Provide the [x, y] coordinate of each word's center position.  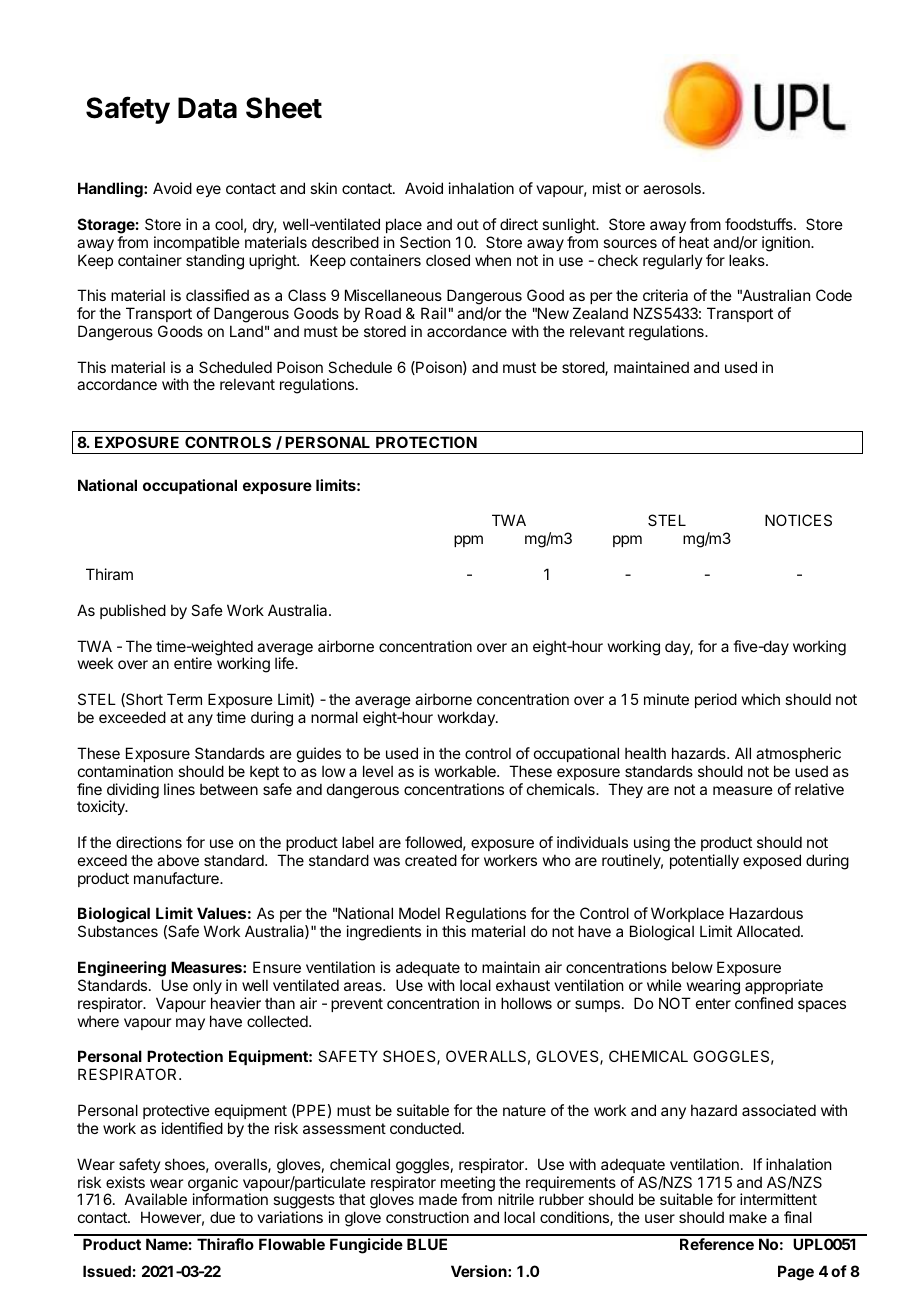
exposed [772, 861]
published [133, 611]
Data [207, 108]
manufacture [177, 878]
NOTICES [798, 520]
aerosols [673, 188]
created [431, 860]
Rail [433, 313]
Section [425, 242]
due [222, 1217]
